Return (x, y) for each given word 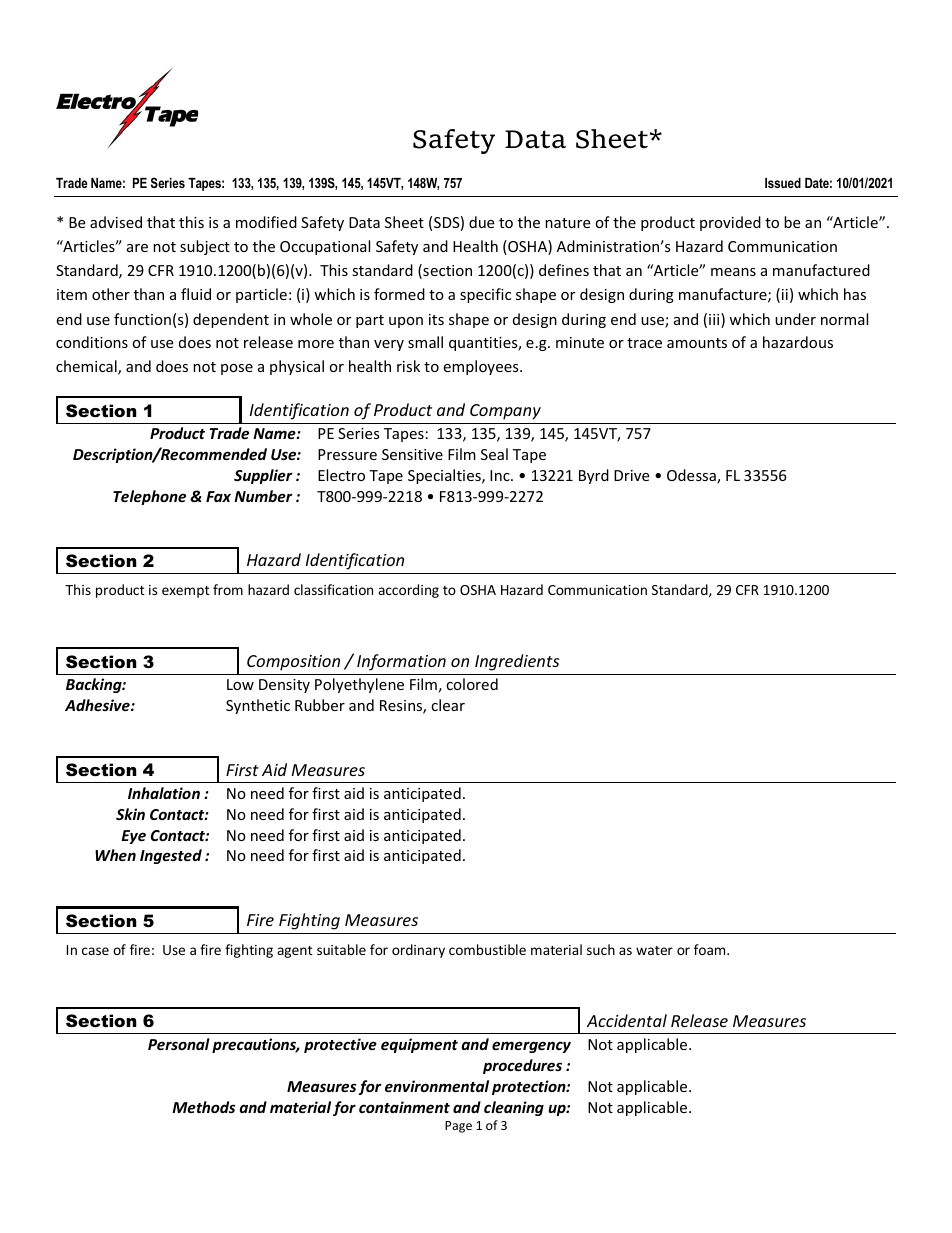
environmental (437, 1086)
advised (116, 222)
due (481, 222)
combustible (487, 949)
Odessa (692, 476)
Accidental (627, 1020)
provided (730, 223)
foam (711, 949)
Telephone (149, 497)
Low (240, 684)
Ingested (171, 856)
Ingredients (517, 662)
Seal (494, 454)
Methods (203, 1107)
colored (472, 684)
